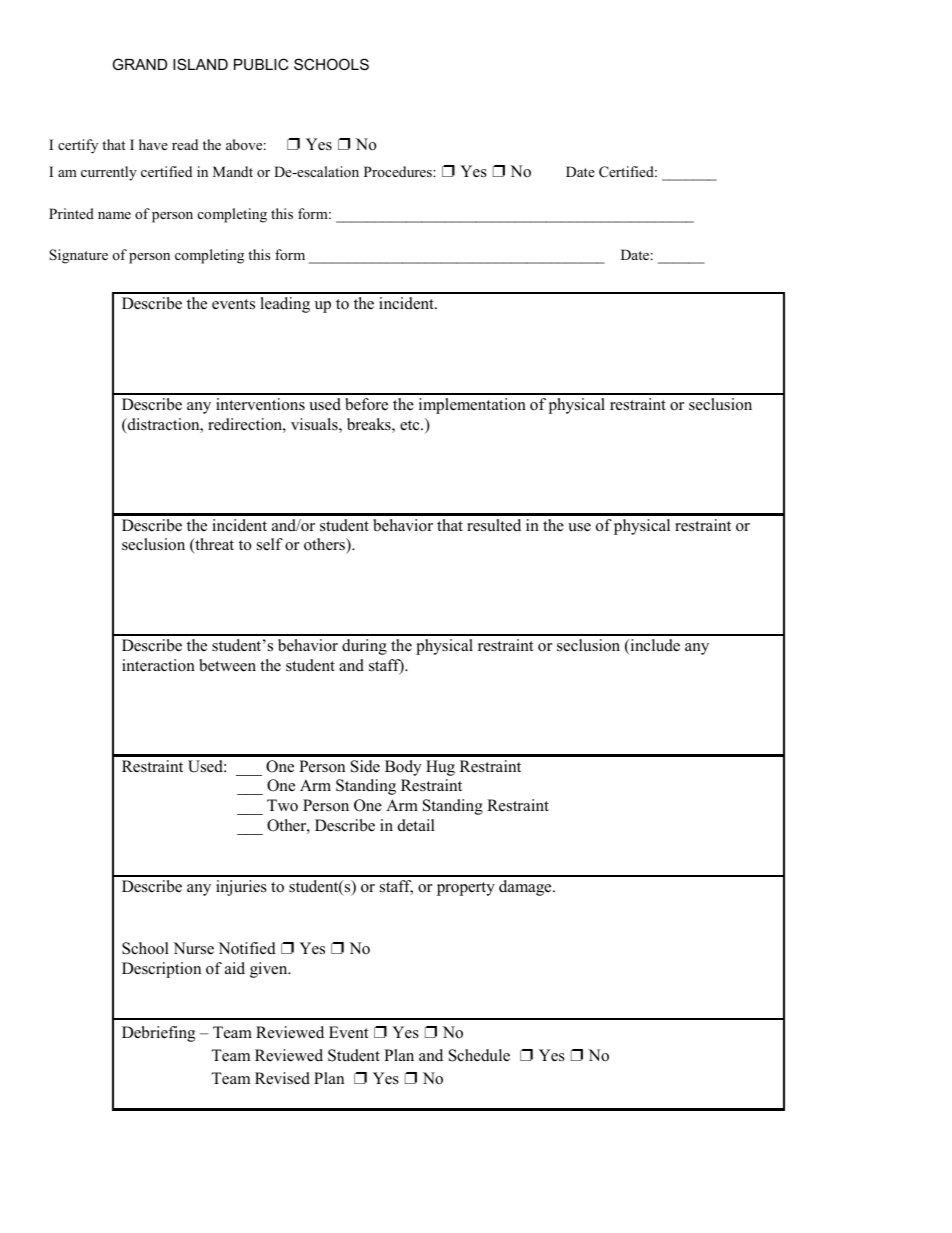 Image resolution: width=952 pixels, height=1233 pixels. Describe the element at coordinates (416, 825) in the screenshot. I see `detail` at that location.
